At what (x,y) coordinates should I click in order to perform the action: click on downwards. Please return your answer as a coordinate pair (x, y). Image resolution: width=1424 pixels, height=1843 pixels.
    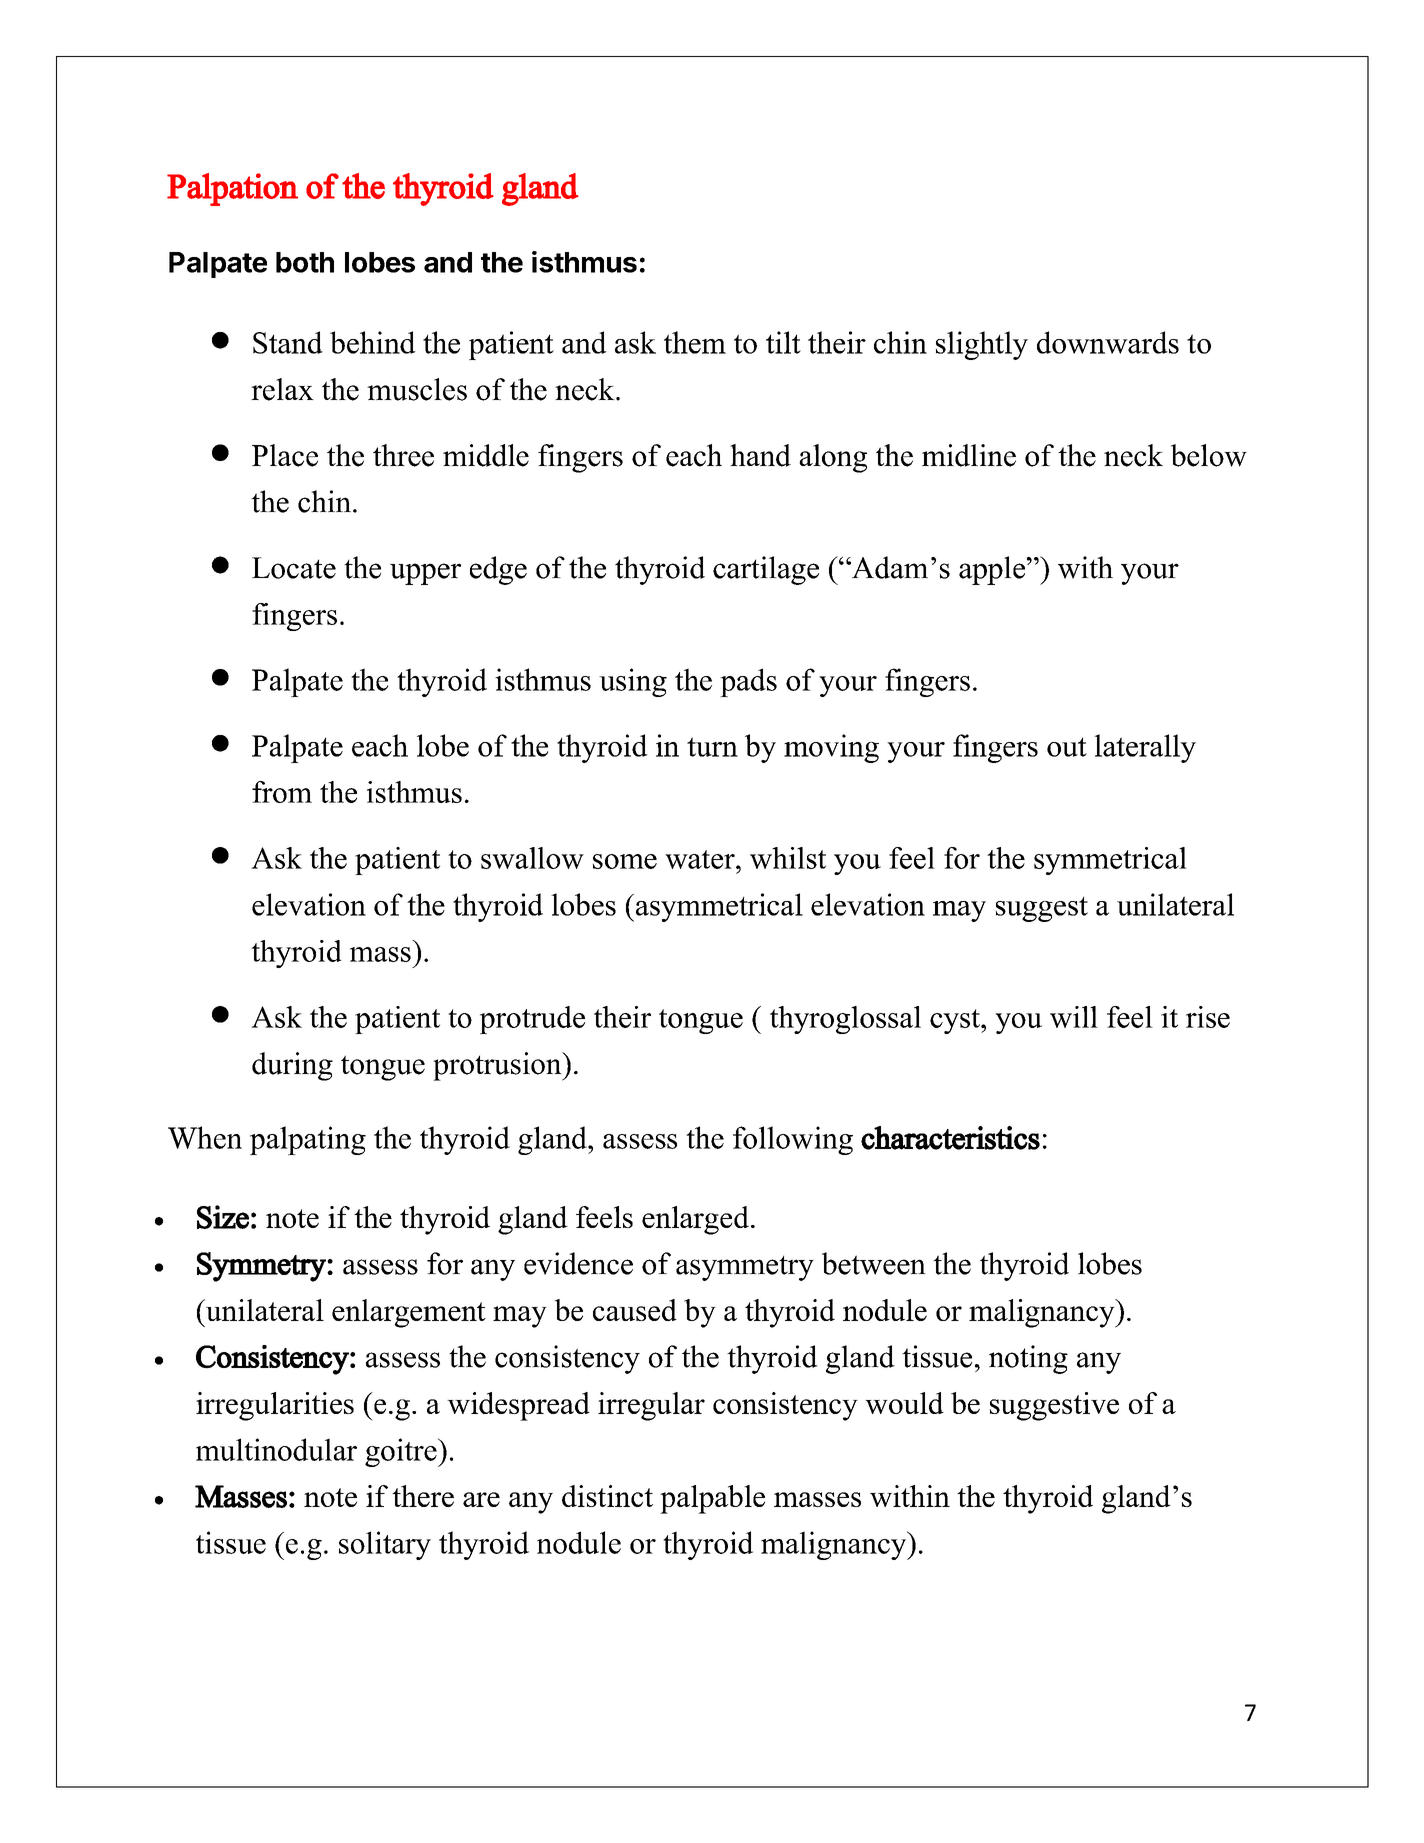
    Looking at the image, I should click on (1108, 342).
